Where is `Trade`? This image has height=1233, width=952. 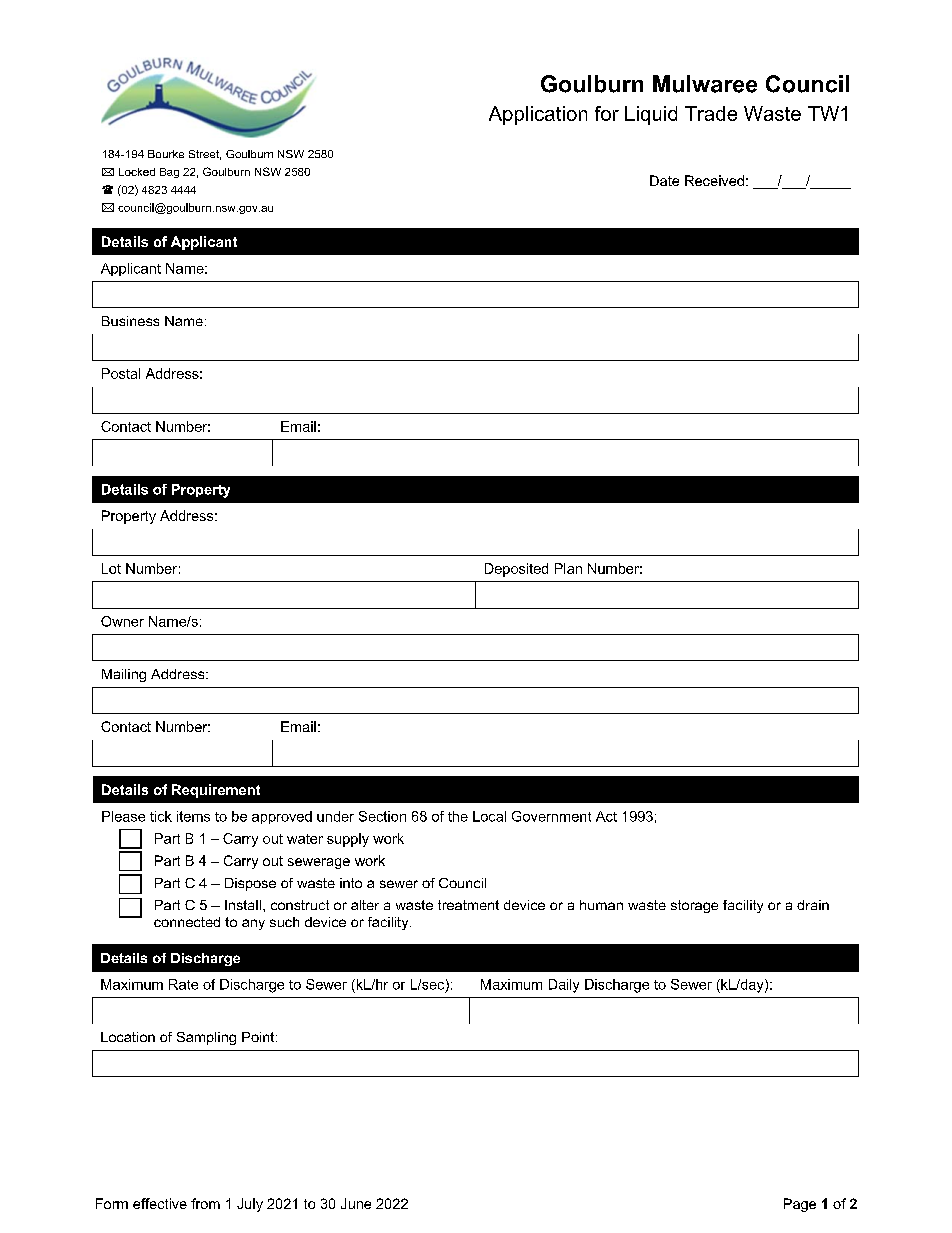
Trade is located at coordinates (711, 113).
